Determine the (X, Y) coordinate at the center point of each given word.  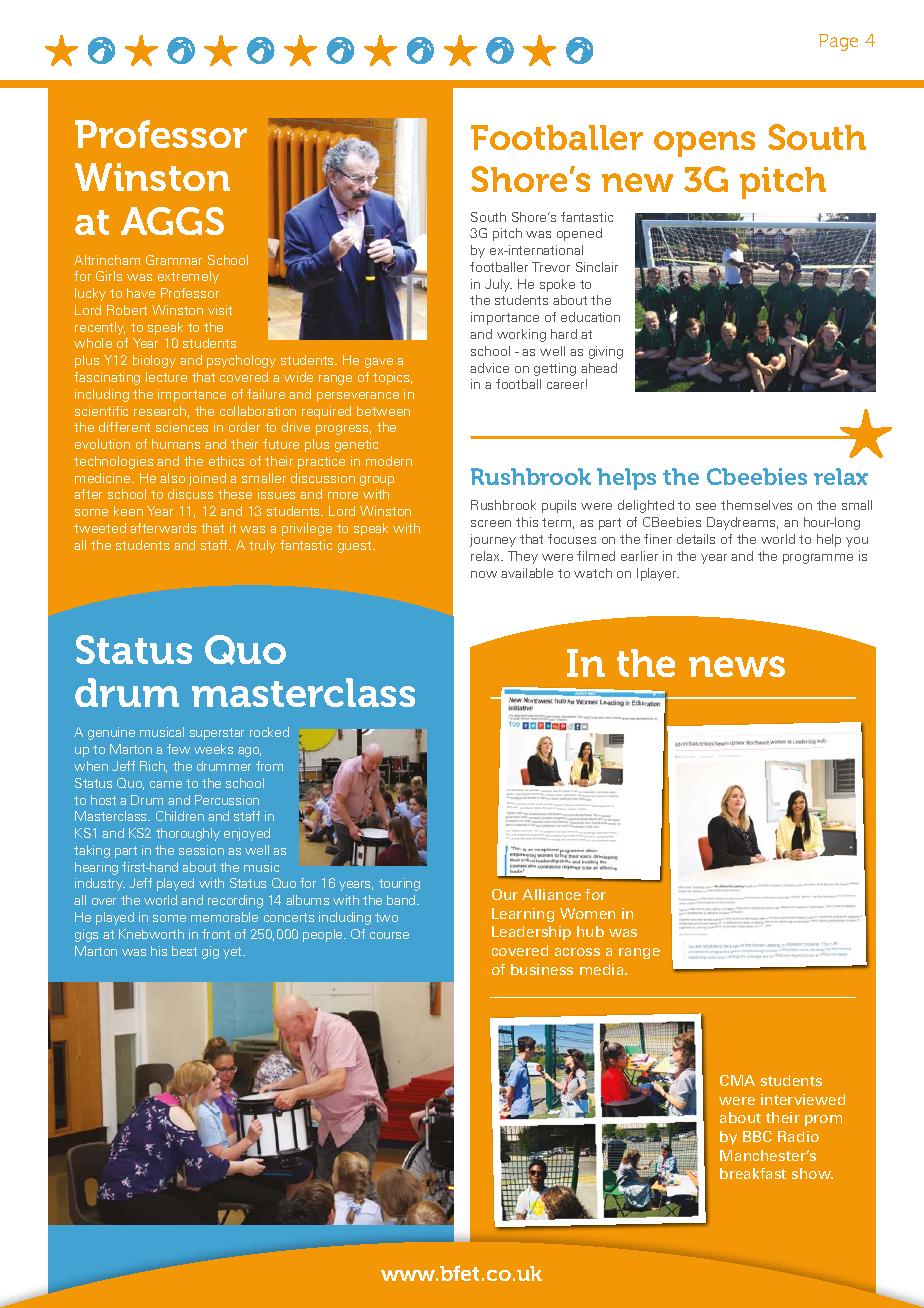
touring (399, 884)
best (184, 951)
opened (579, 234)
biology (154, 361)
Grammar (174, 260)
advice (489, 368)
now (484, 574)
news (737, 666)
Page (838, 42)
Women (587, 913)
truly (262, 546)
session (201, 850)
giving (606, 352)
